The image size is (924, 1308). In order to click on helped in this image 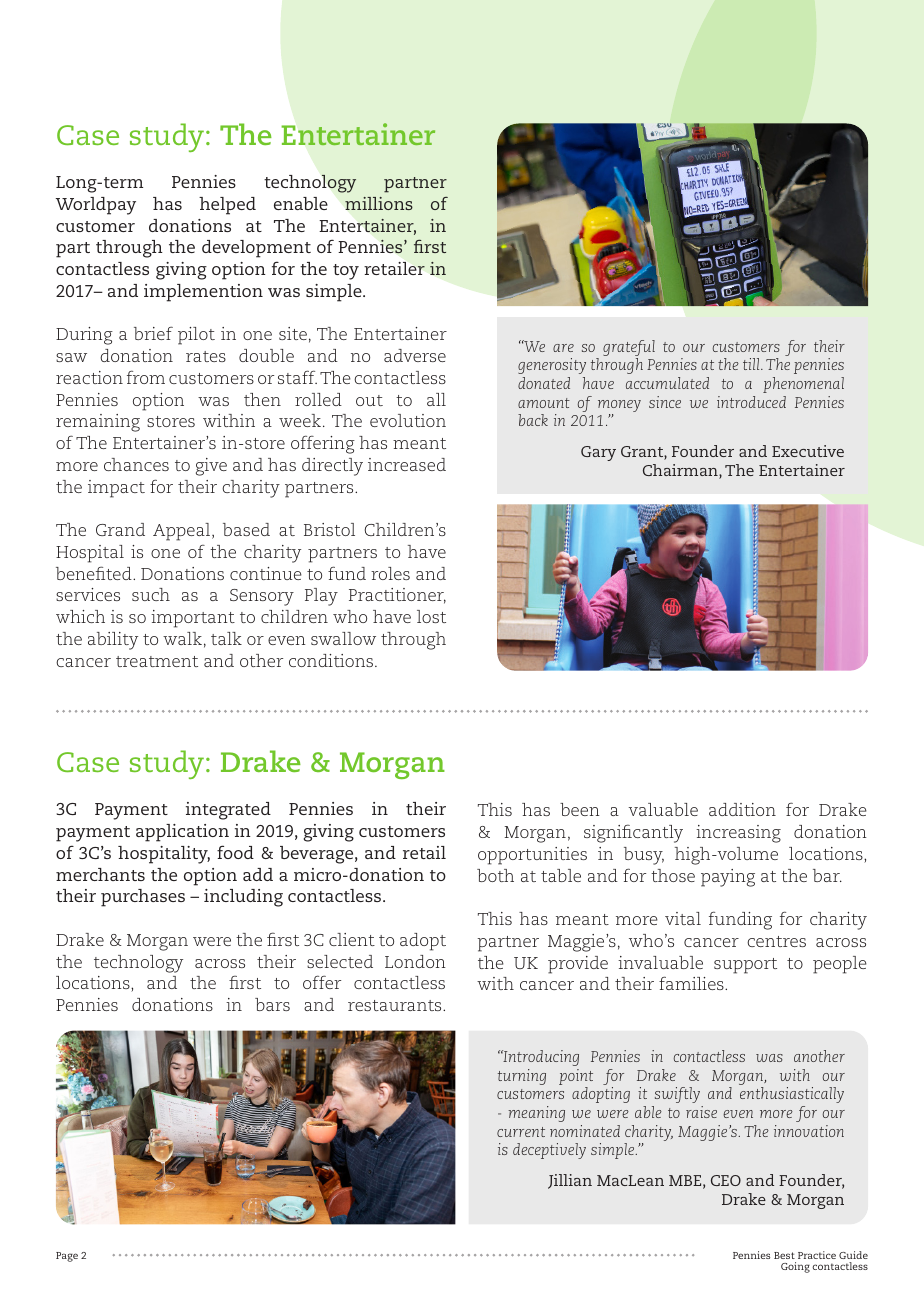, I will do `click(227, 206)`.
